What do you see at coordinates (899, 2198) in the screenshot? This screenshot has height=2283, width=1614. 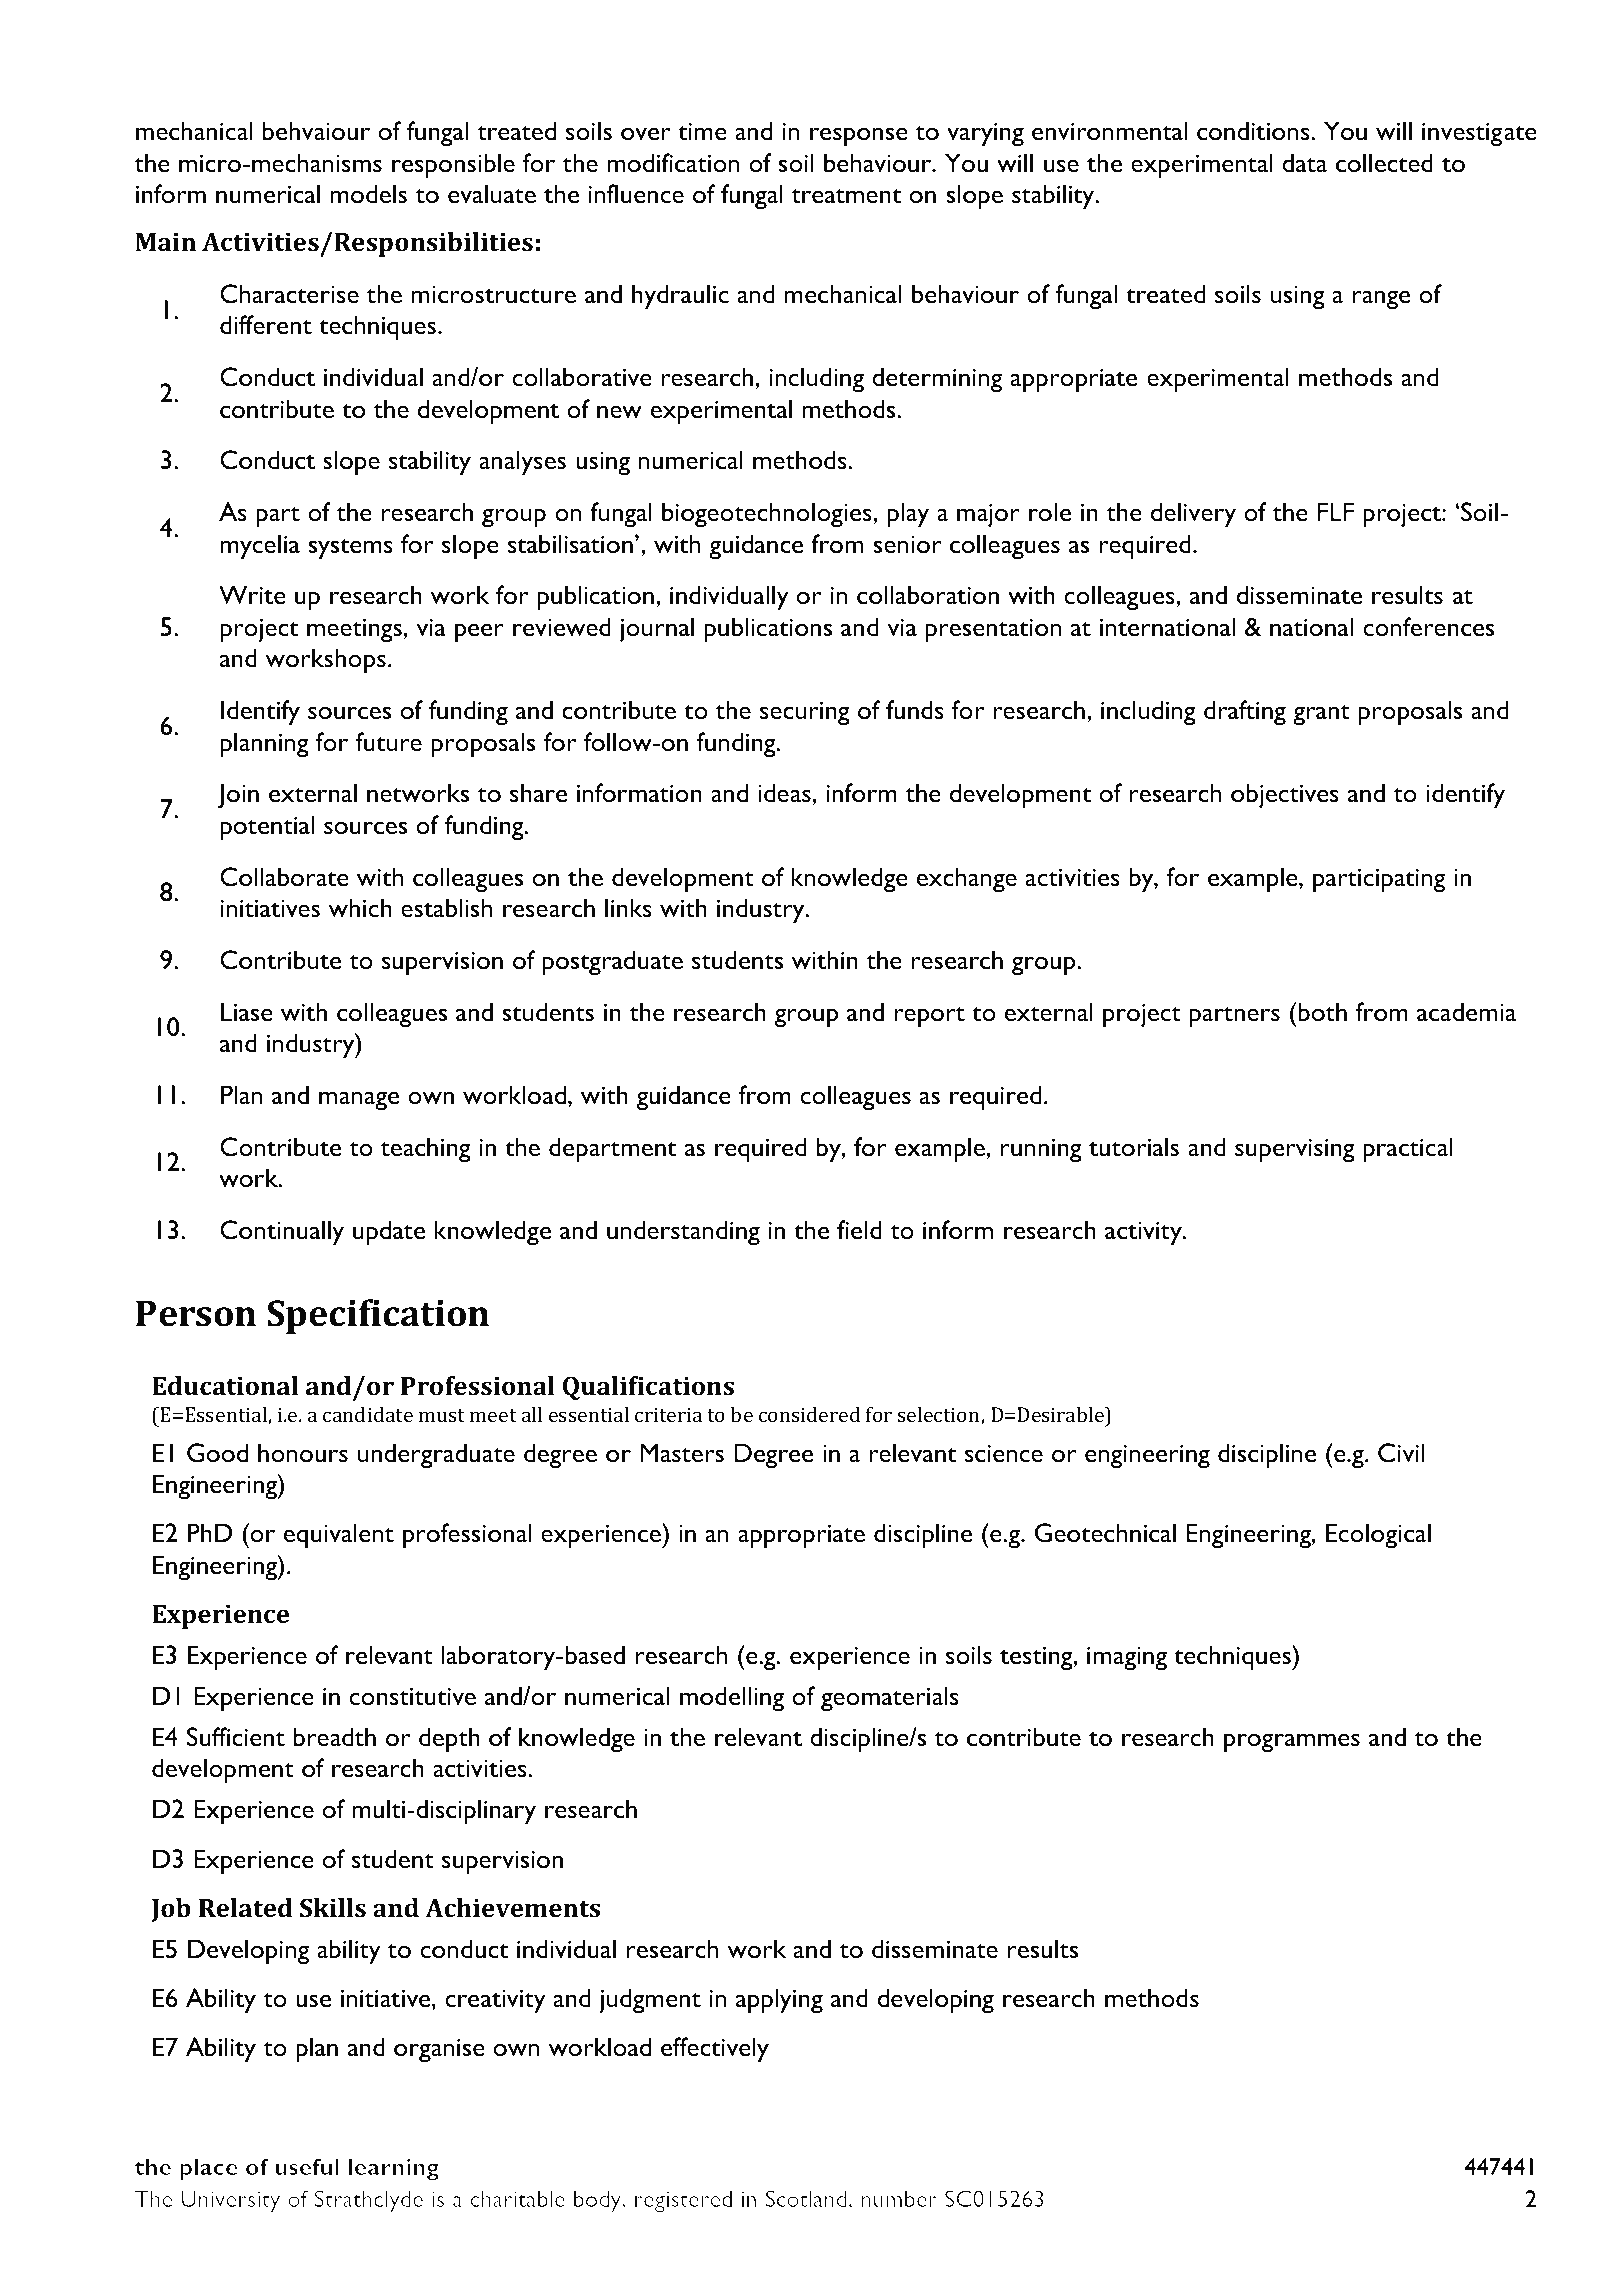 I see `number` at bounding box center [899, 2198].
